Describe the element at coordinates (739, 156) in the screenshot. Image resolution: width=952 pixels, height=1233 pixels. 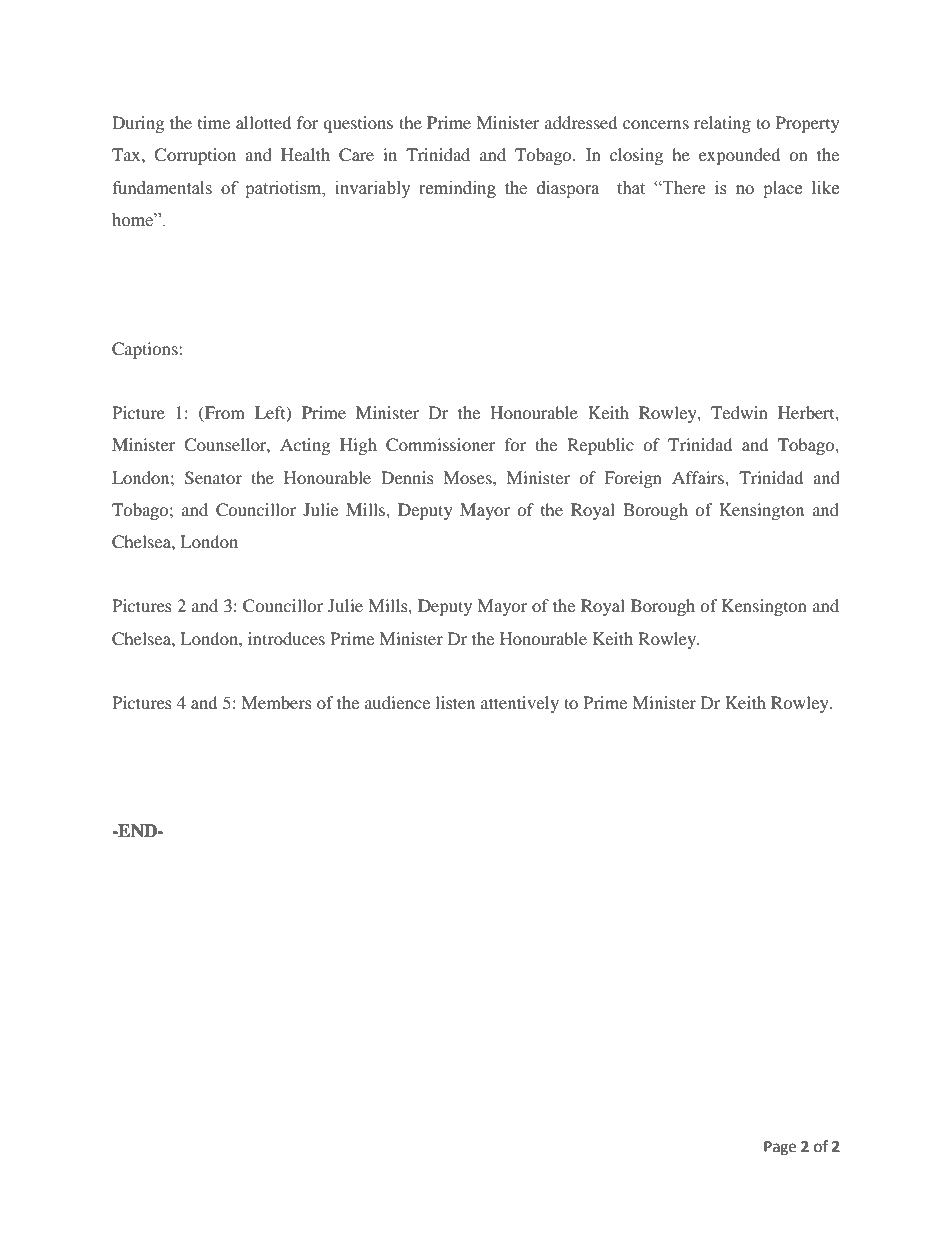
I see `expounded` at that location.
